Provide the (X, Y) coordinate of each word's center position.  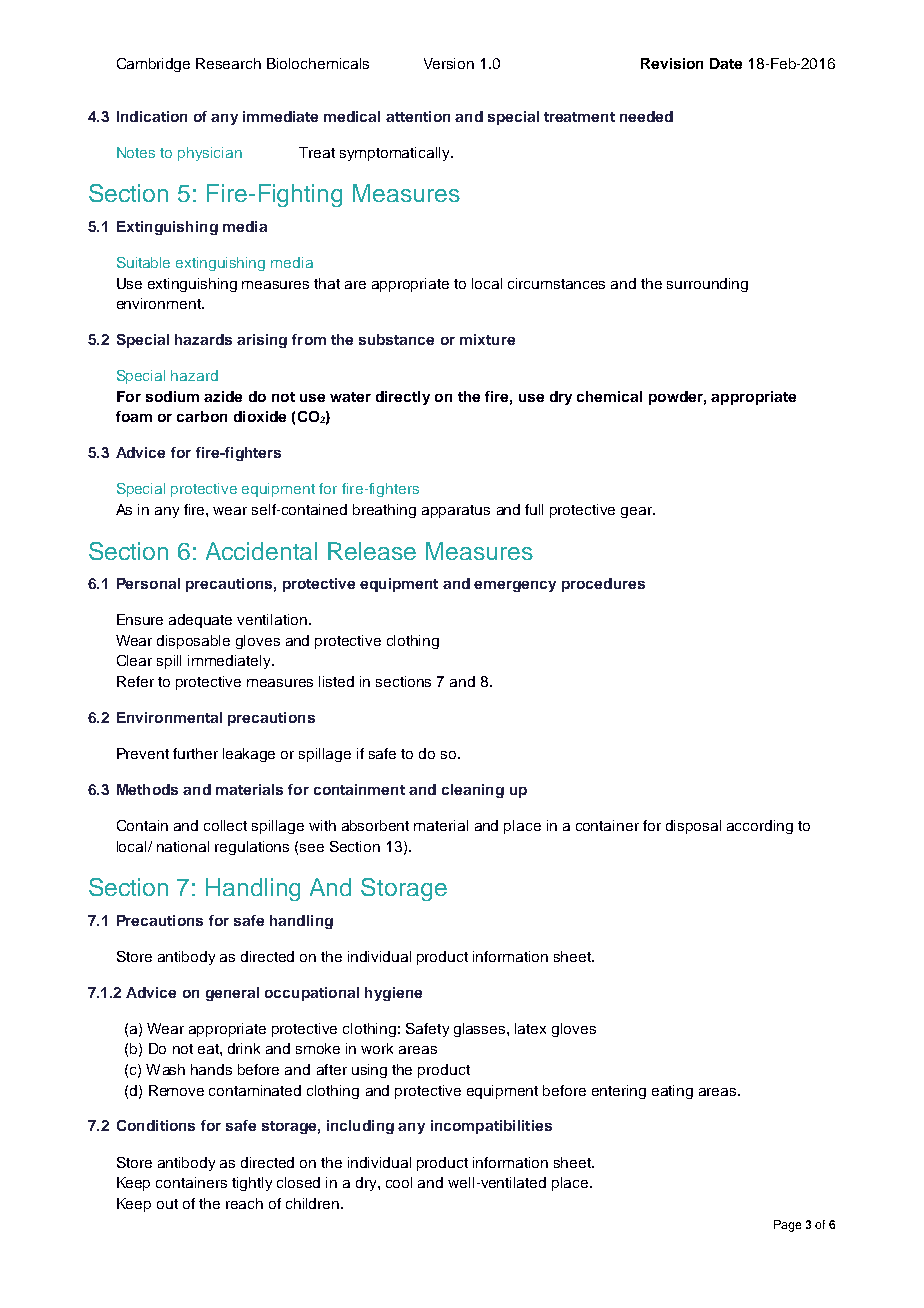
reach (244, 1203)
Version (449, 63)
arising (262, 341)
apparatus (456, 511)
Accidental (261, 551)
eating (672, 1092)
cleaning (473, 791)
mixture (487, 339)
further (195, 753)
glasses (481, 1030)
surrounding (707, 285)
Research (228, 63)
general (232, 994)
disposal (693, 827)
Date (726, 63)
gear (638, 512)
